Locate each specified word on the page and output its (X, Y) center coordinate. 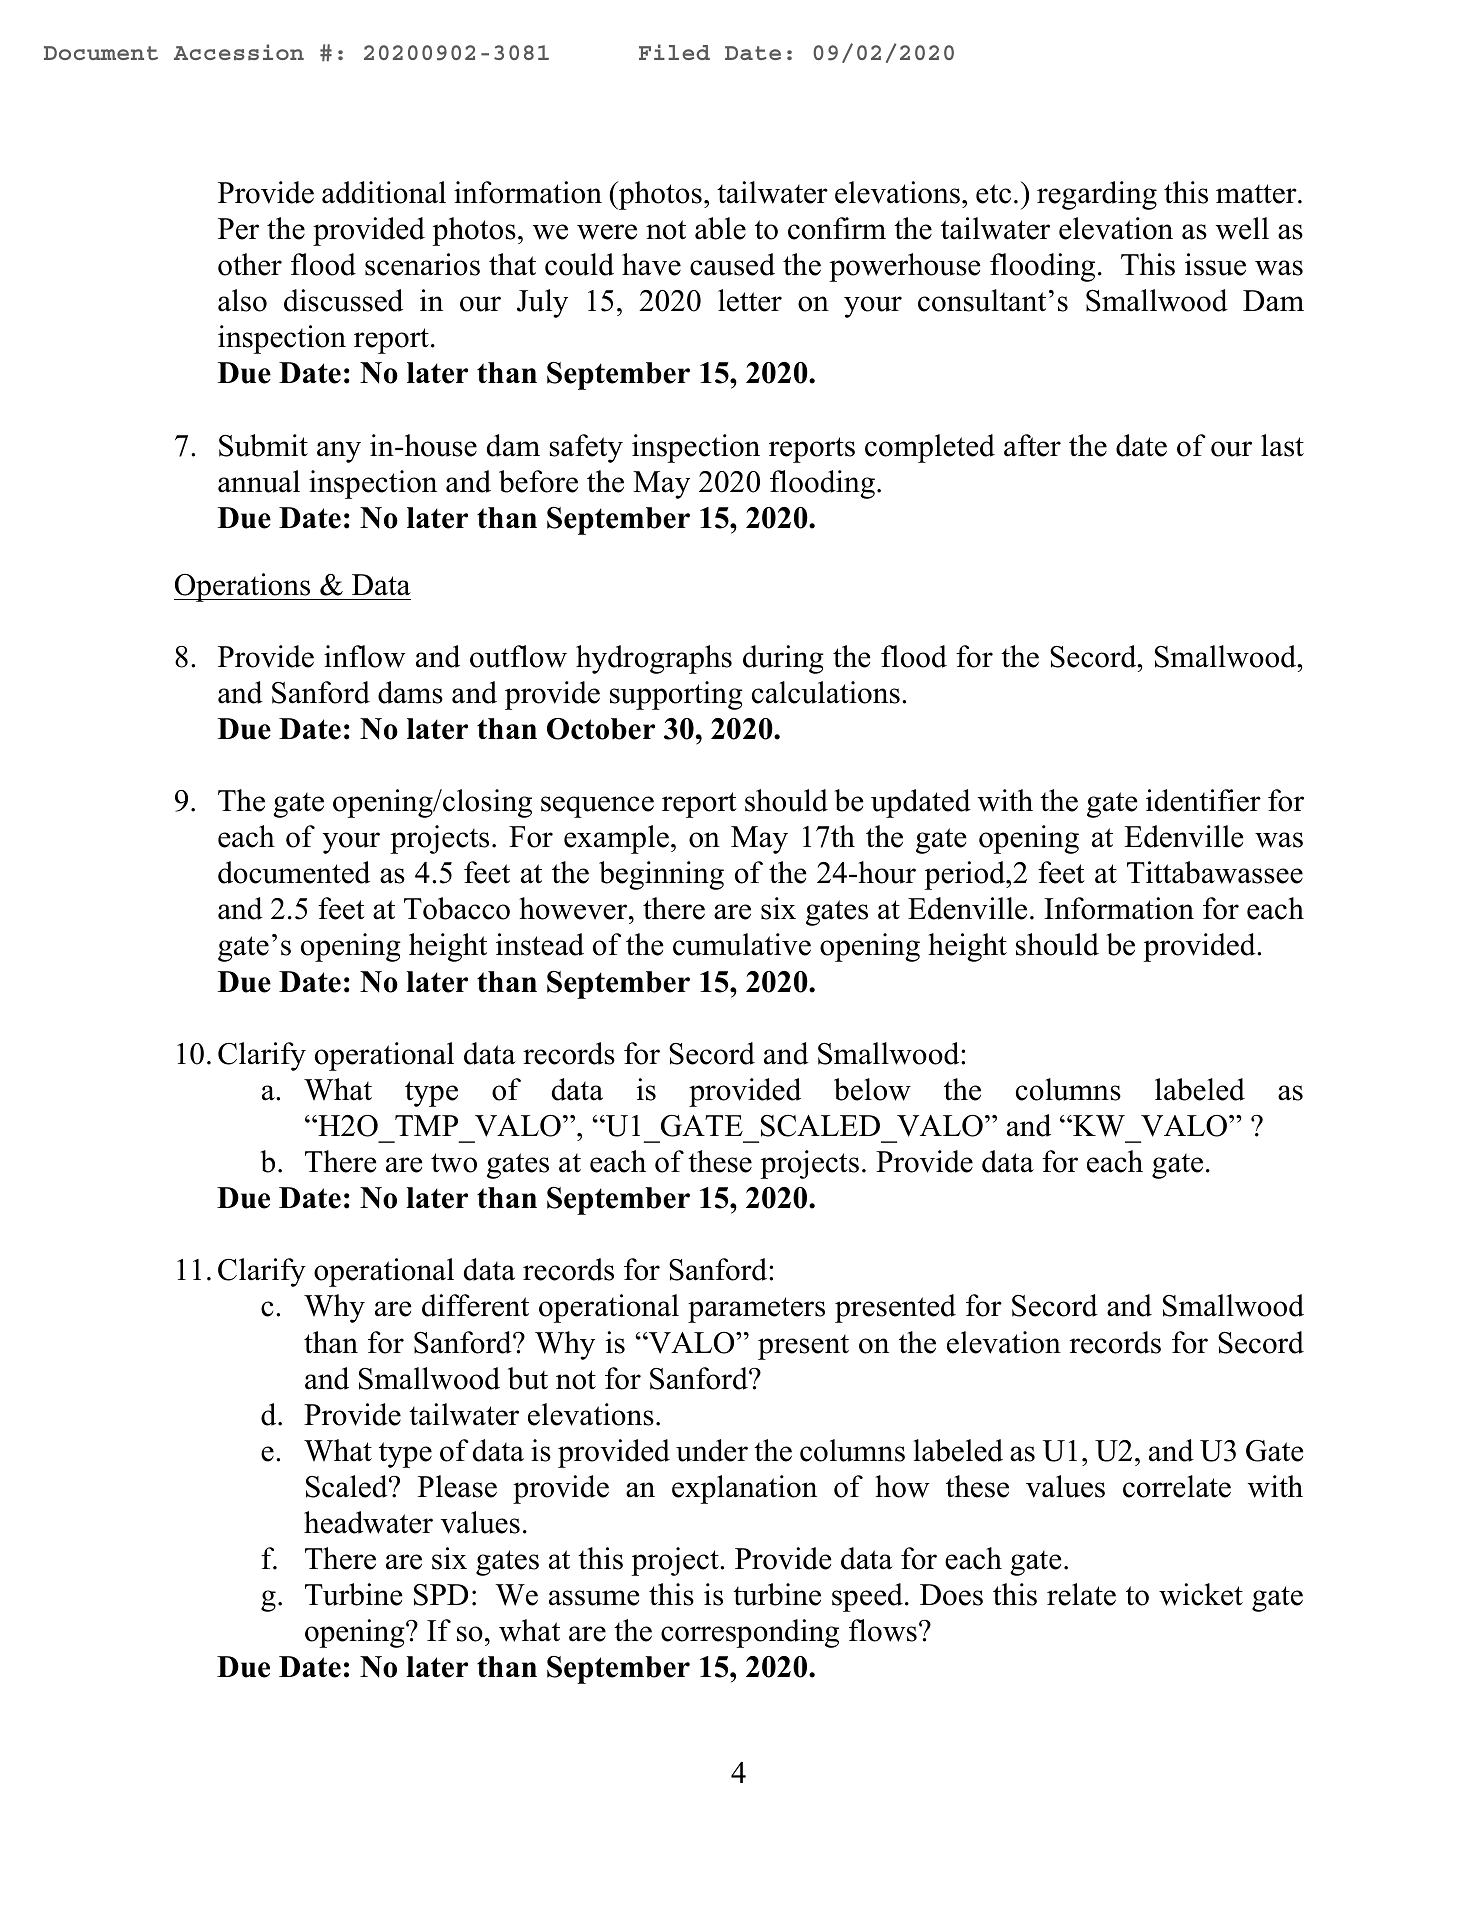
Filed (674, 52)
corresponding (750, 1633)
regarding (1097, 195)
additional (384, 192)
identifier (1203, 800)
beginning (661, 875)
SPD (441, 1595)
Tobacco (457, 908)
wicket (1201, 1594)
